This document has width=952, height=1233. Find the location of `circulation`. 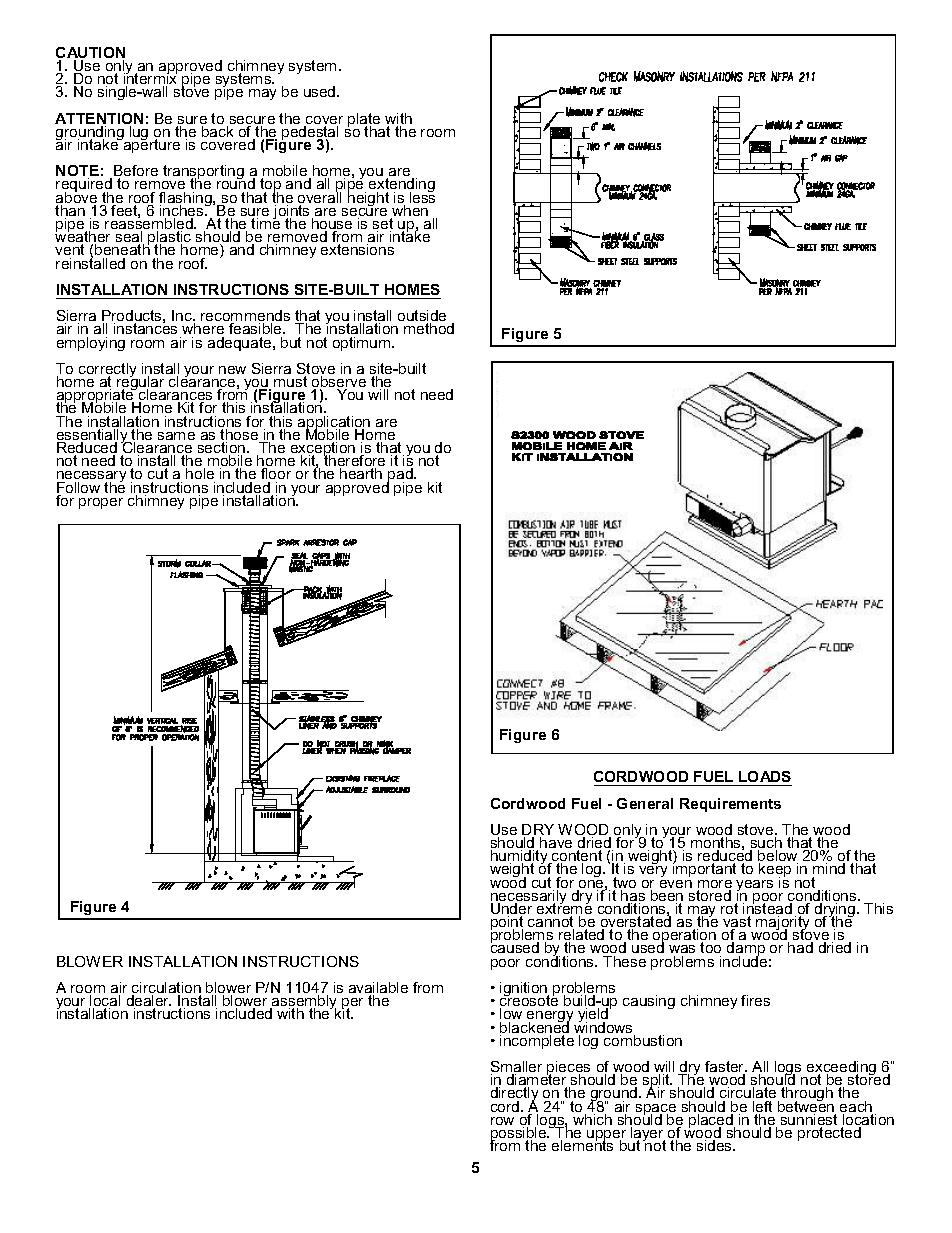

circulation is located at coordinates (166, 989).
